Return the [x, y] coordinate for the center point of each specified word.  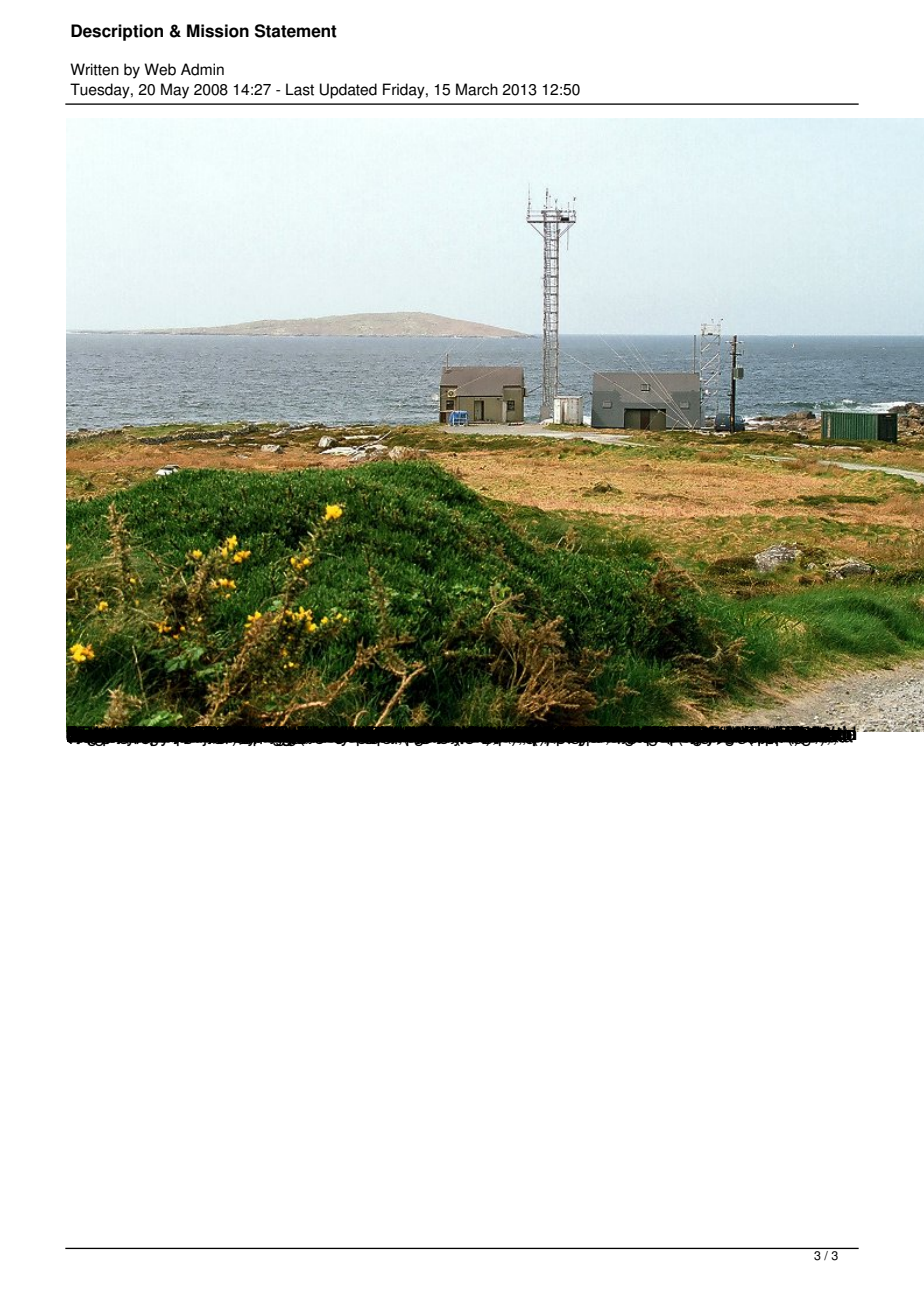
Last [300, 89]
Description [117, 32]
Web [160, 69]
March [477, 89]
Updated [348, 91]
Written [94, 69]
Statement [296, 31]
